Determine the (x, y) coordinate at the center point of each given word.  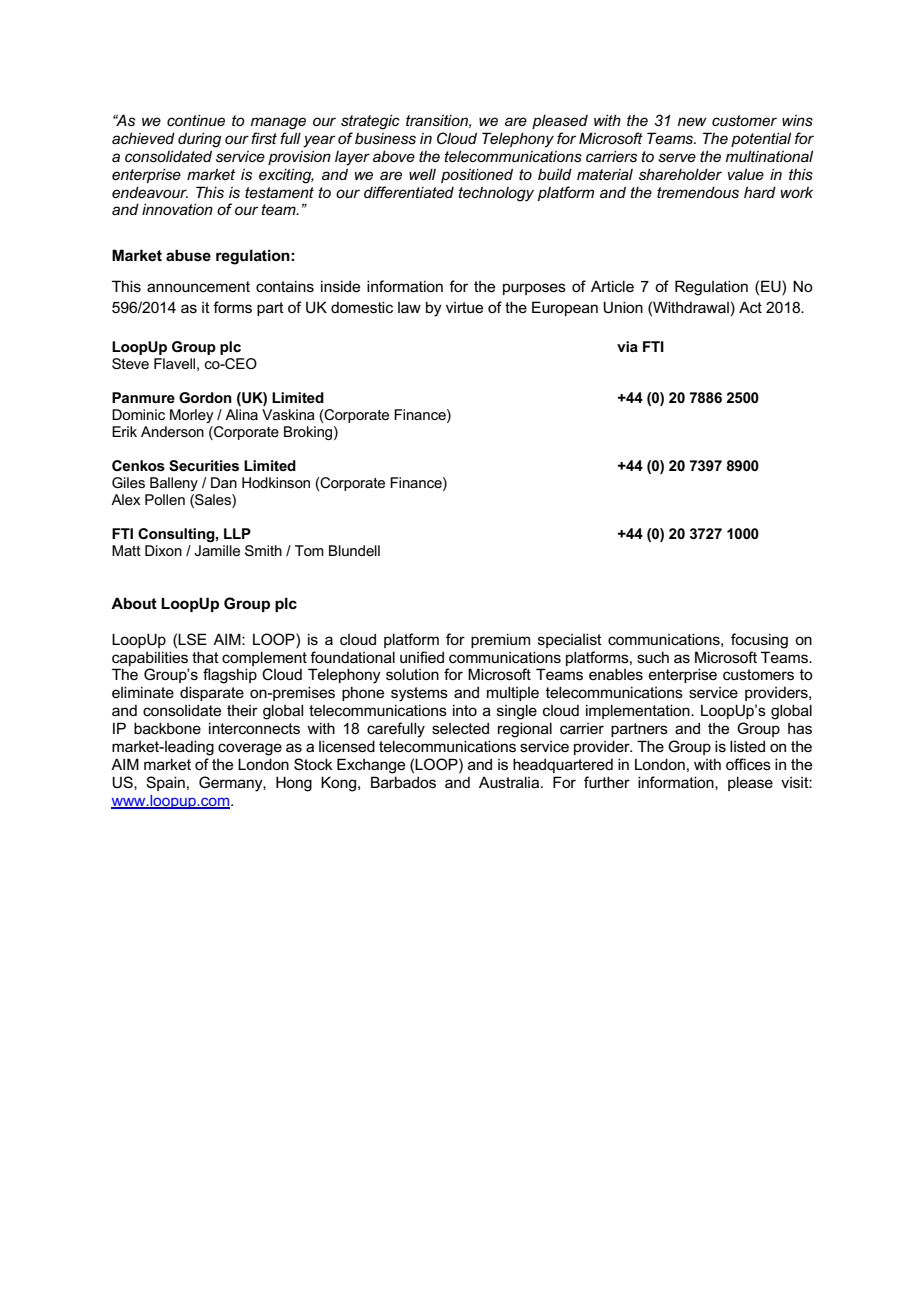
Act (750, 307)
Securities (204, 465)
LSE (192, 639)
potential (761, 139)
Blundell (354, 550)
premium (500, 640)
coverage (250, 749)
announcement (198, 286)
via (627, 346)
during (199, 140)
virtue (464, 307)
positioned (477, 175)
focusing (759, 641)
